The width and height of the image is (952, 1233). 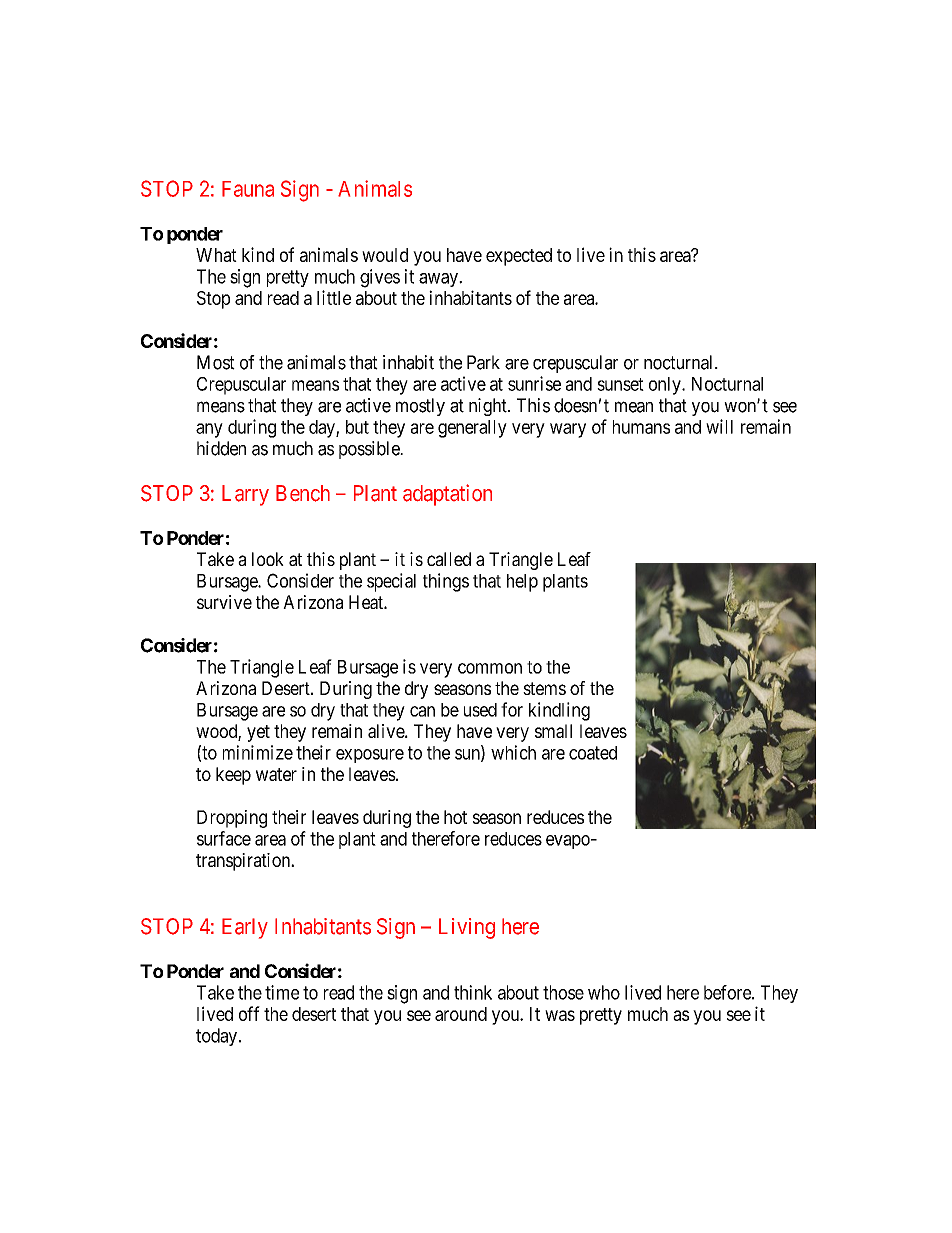 I want to click on who, so click(x=604, y=992).
